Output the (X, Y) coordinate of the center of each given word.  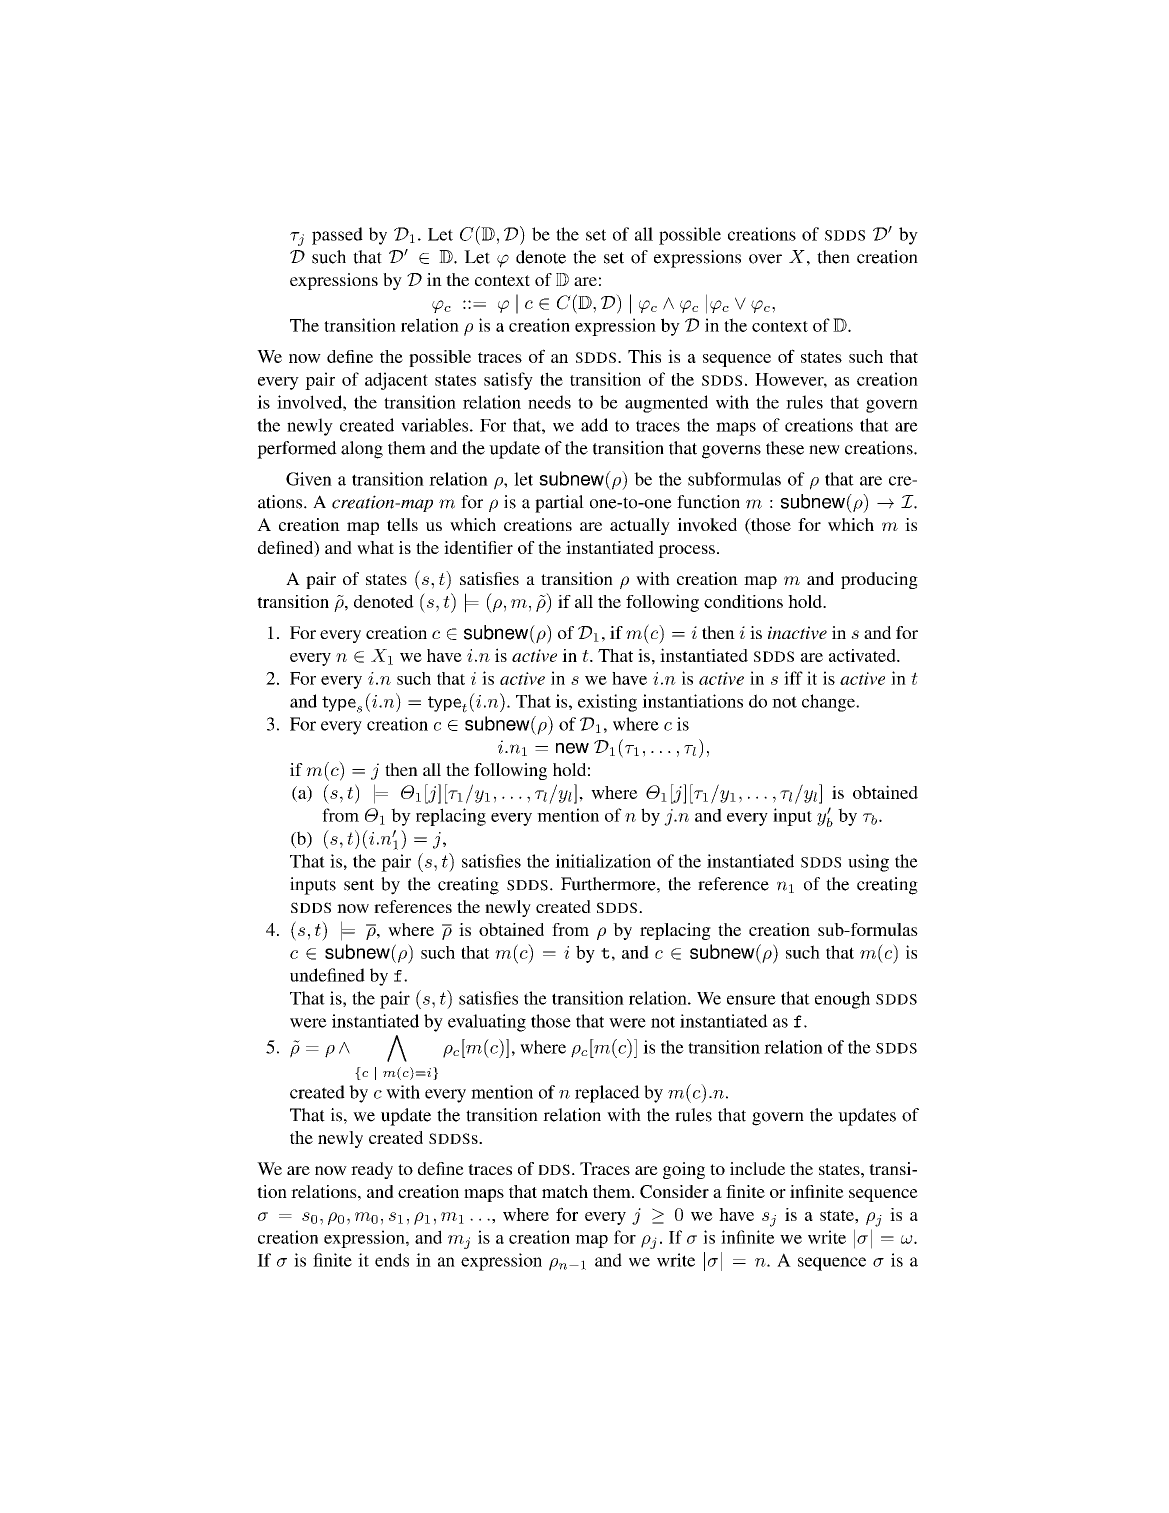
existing (607, 703)
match (565, 1191)
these (785, 448)
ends (392, 1260)
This (644, 356)
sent (359, 885)
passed (337, 236)
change (829, 703)
